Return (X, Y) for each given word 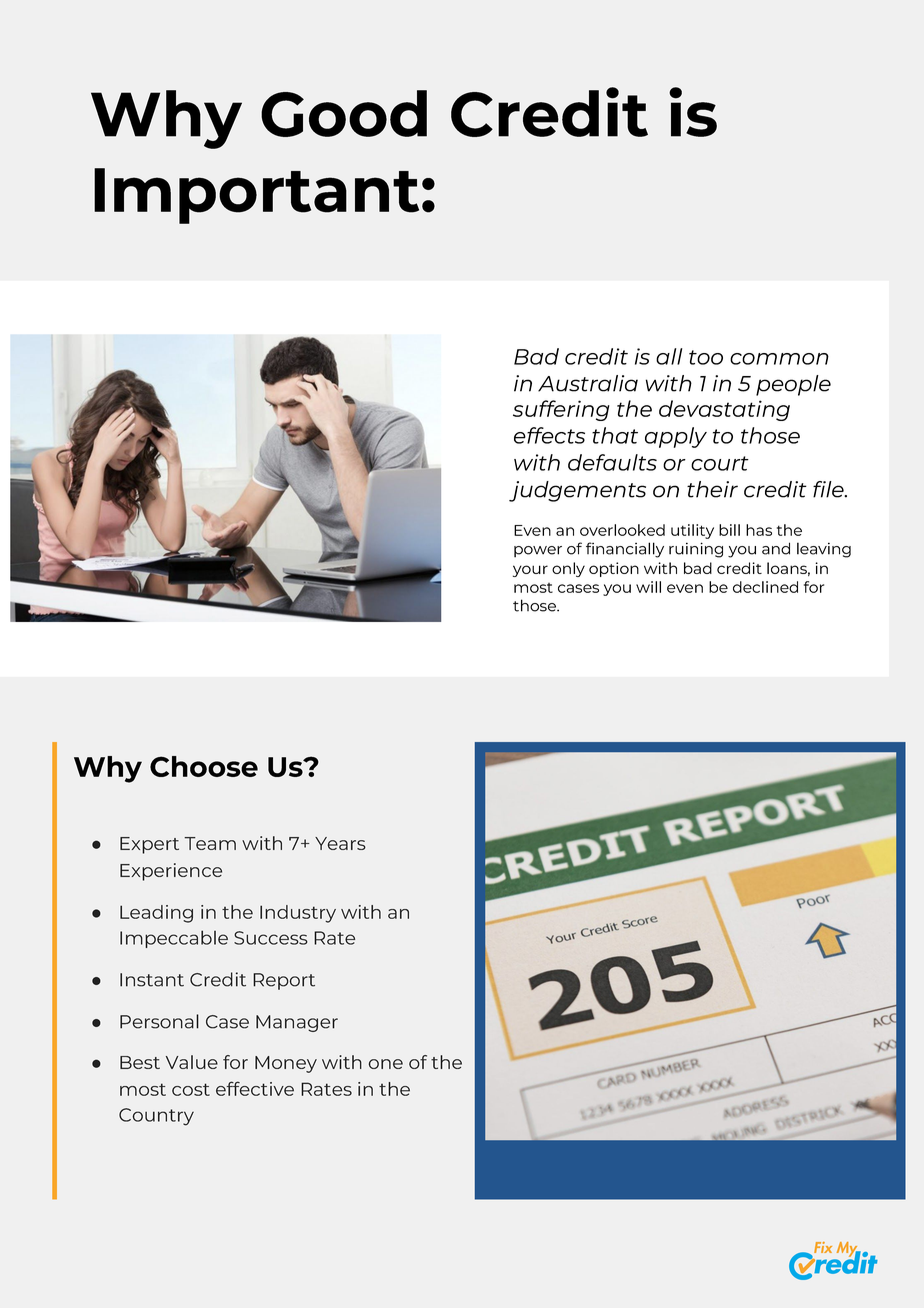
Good (344, 113)
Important (256, 196)
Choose (204, 766)
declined (765, 587)
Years (340, 843)
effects (549, 435)
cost (191, 1089)
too (706, 357)
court (720, 463)
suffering (561, 410)
